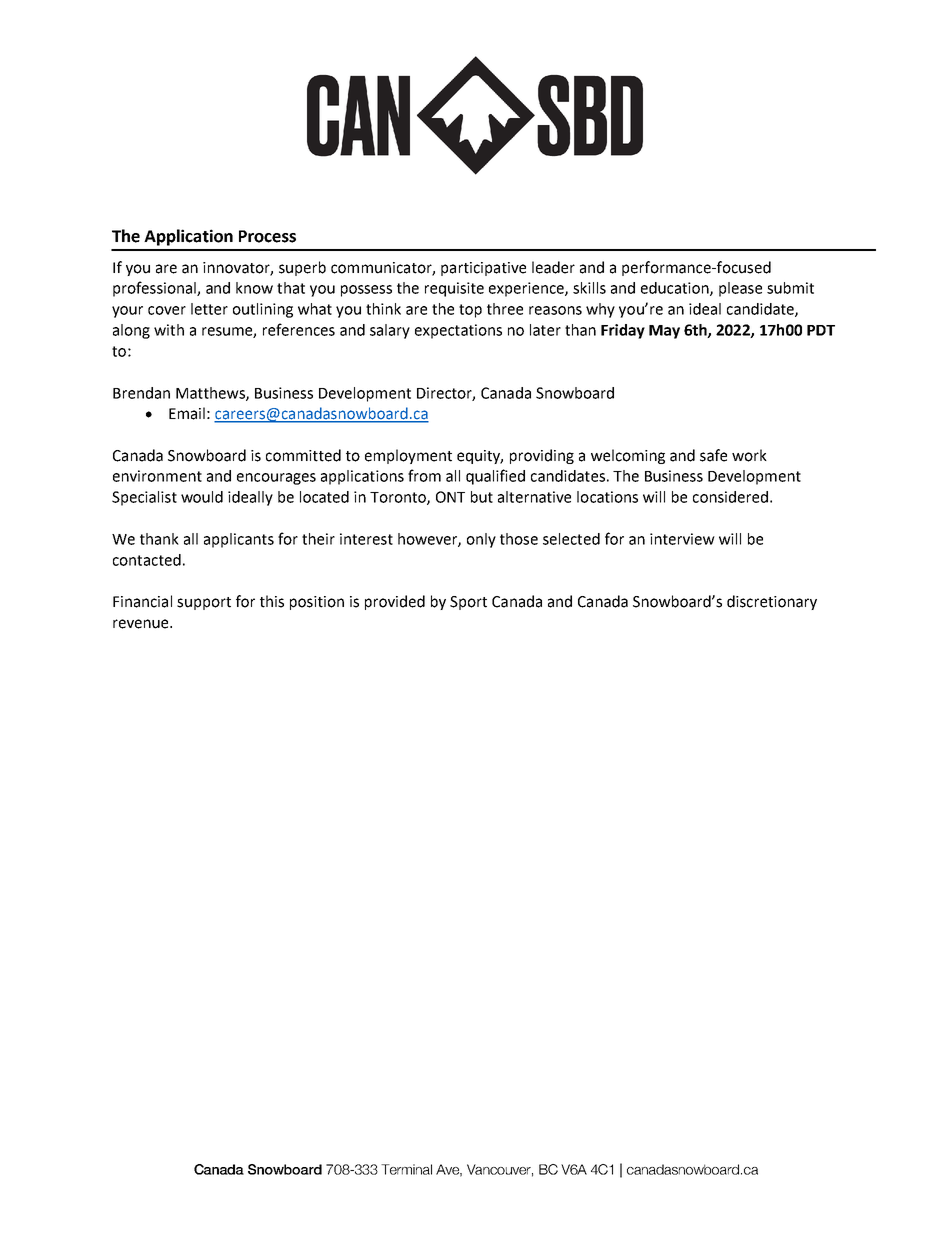  Describe the element at coordinates (740, 289) in the screenshot. I see `please` at that location.
